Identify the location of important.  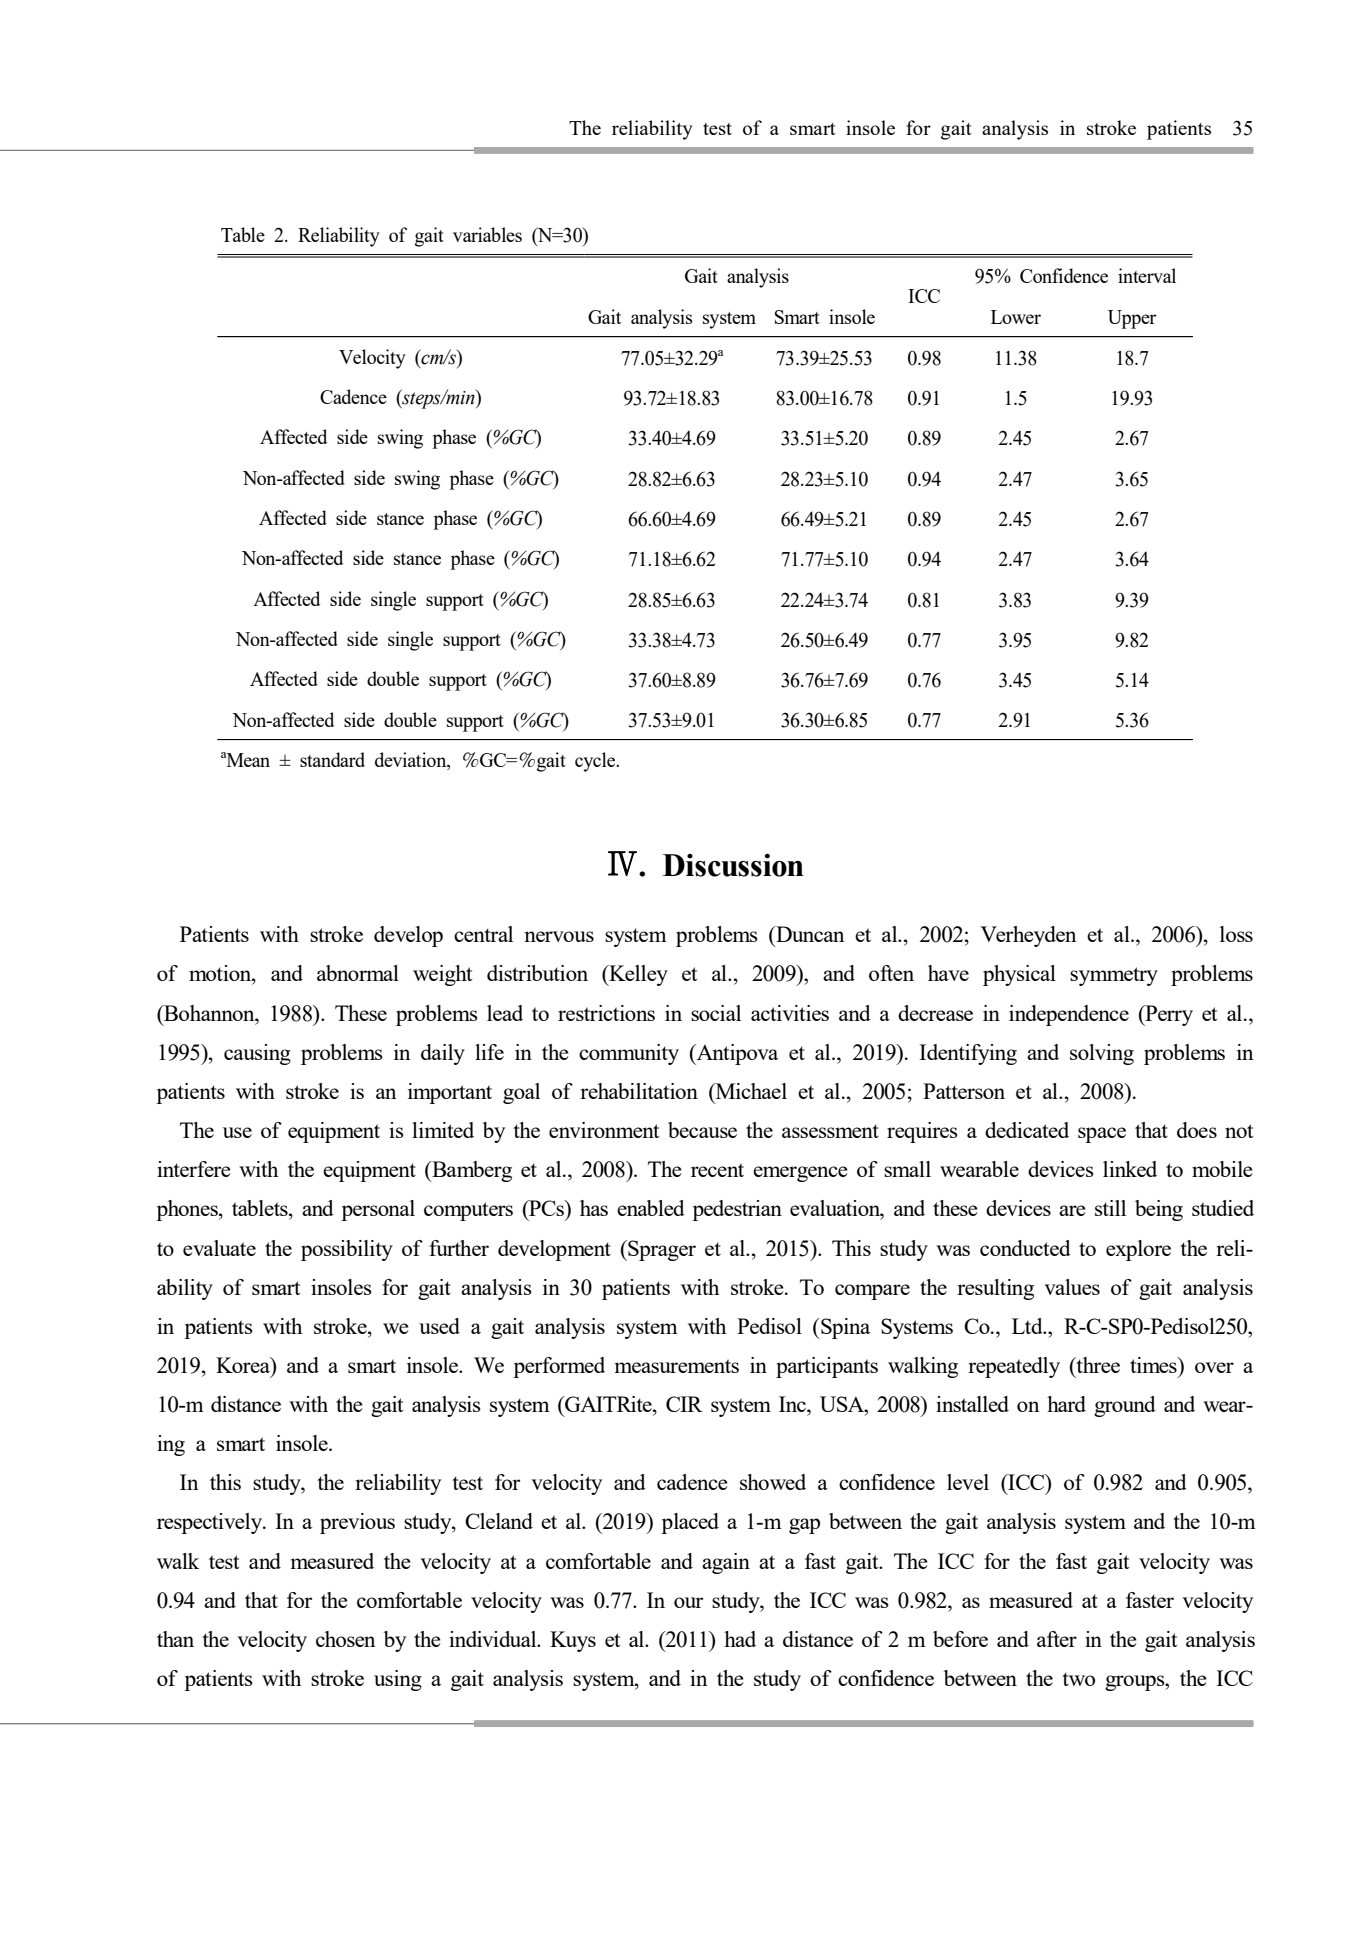
(450, 1093).
